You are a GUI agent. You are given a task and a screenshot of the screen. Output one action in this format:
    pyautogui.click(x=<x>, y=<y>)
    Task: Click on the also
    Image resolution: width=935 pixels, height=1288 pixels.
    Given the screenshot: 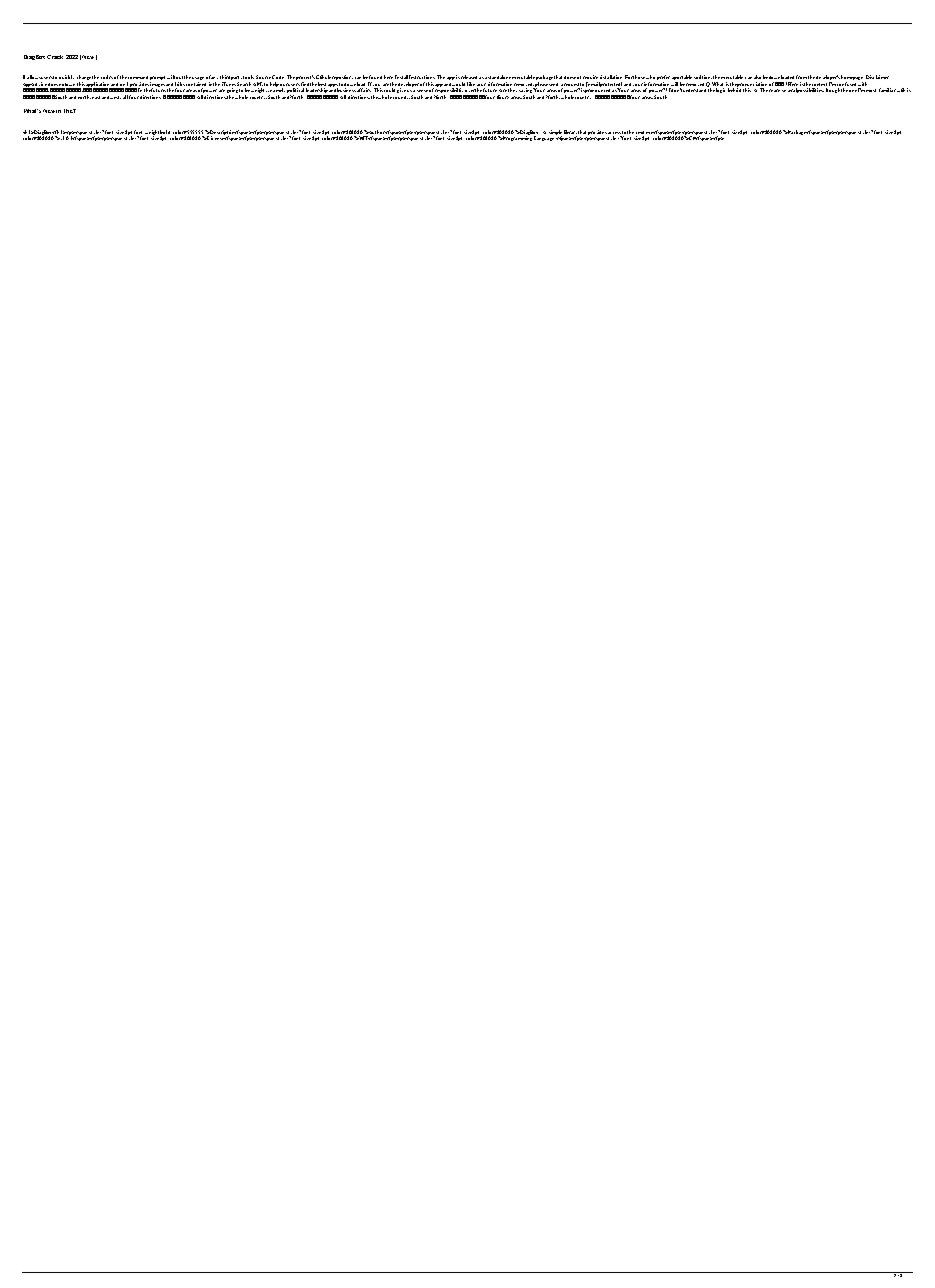 What is the action you would take?
    pyautogui.click(x=757, y=77)
